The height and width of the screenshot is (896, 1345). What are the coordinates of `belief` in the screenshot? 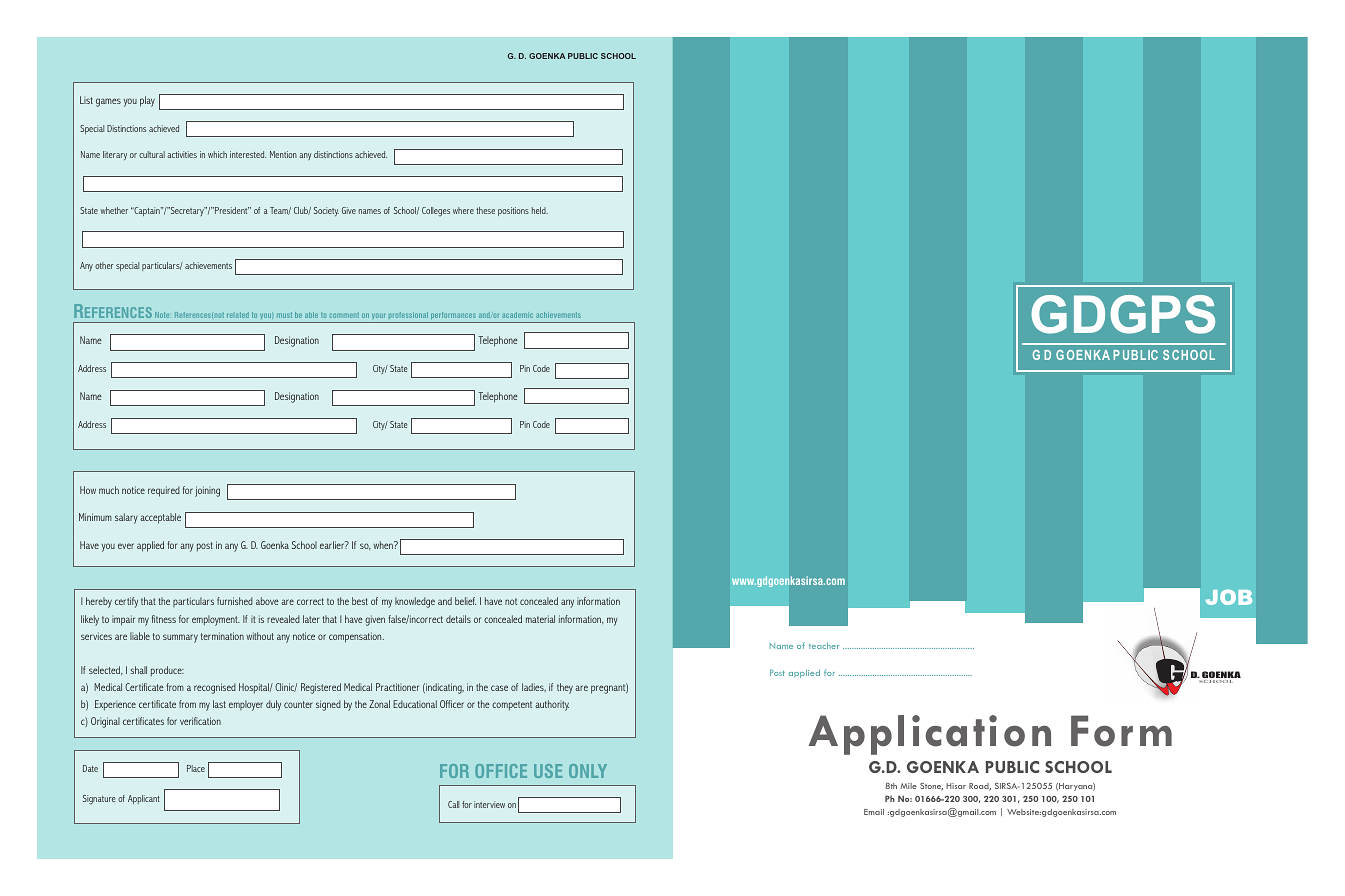 It's located at (465, 601).
